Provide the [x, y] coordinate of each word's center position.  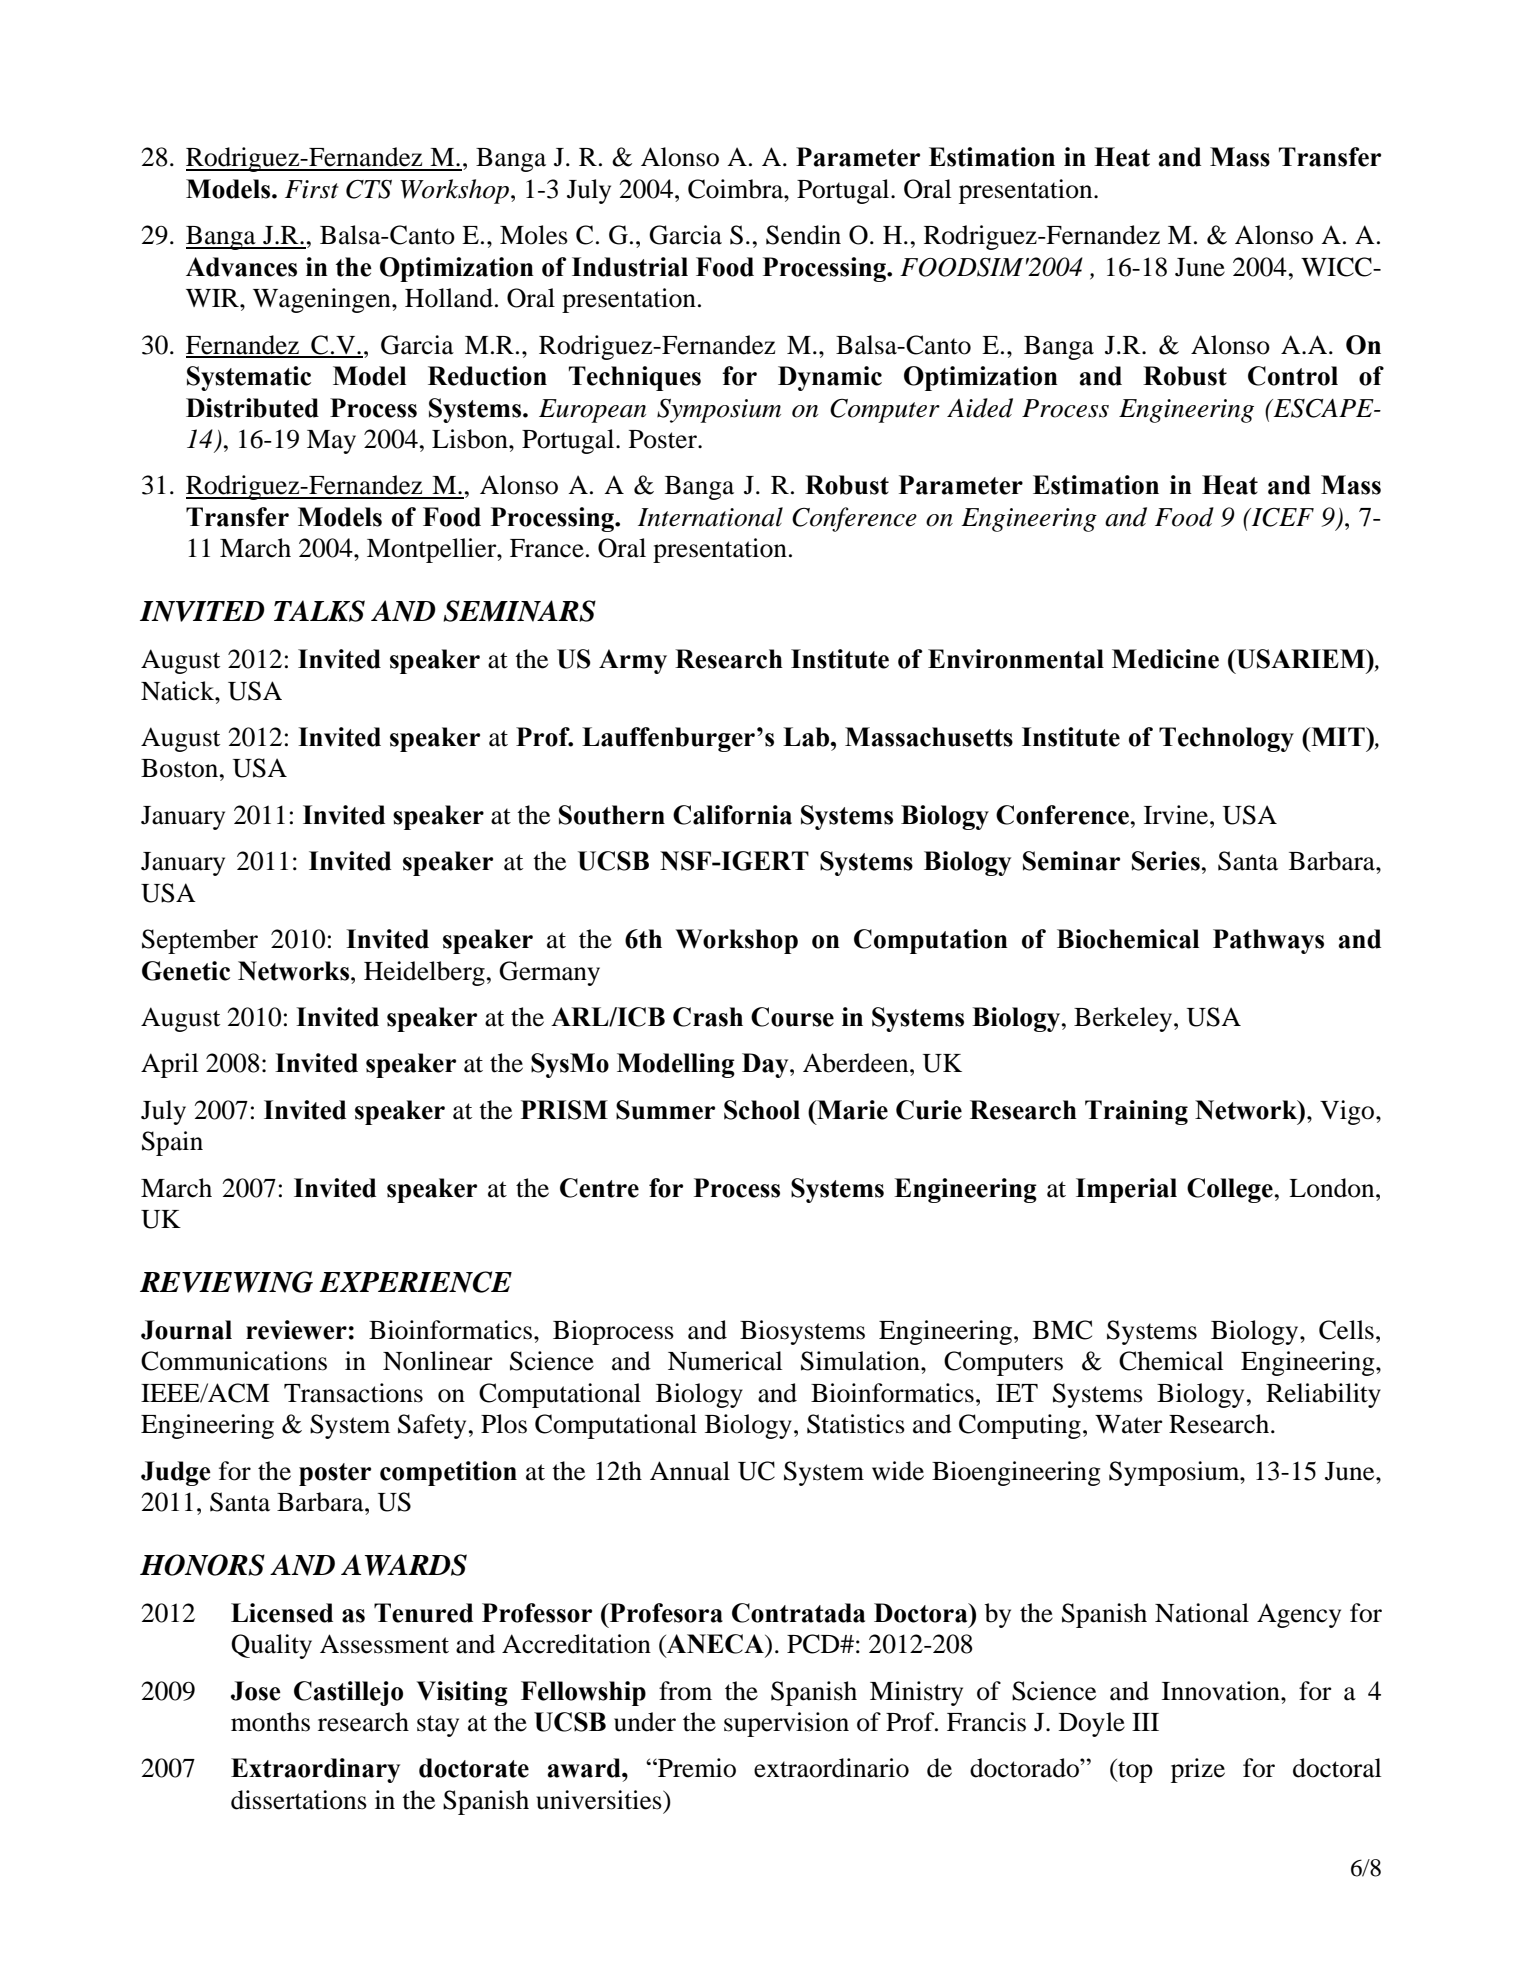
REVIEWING [226, 1282]
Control [1293, 376]
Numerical [725, 1361]
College [1230, 1190]
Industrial [630, 267]
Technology [1226, 739]
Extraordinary [315, 1770]
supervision [786, 1724]
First [311, 189]
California [732, 815]
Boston [181, 768]
